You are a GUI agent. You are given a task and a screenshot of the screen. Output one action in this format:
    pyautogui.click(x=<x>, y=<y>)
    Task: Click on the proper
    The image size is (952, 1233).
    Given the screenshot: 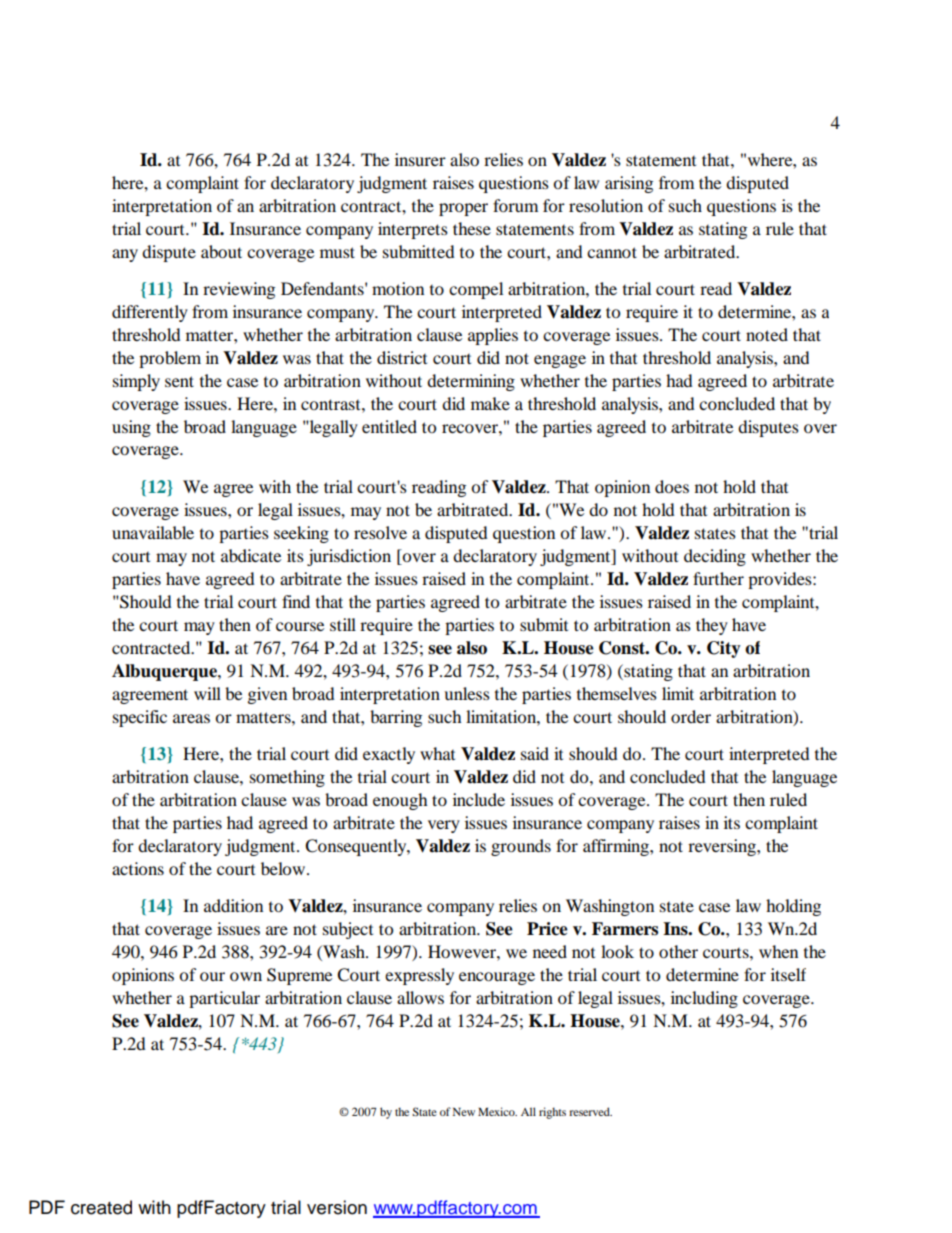 What is the action you would take?
    pyautogui.click(x=463, y=209)
